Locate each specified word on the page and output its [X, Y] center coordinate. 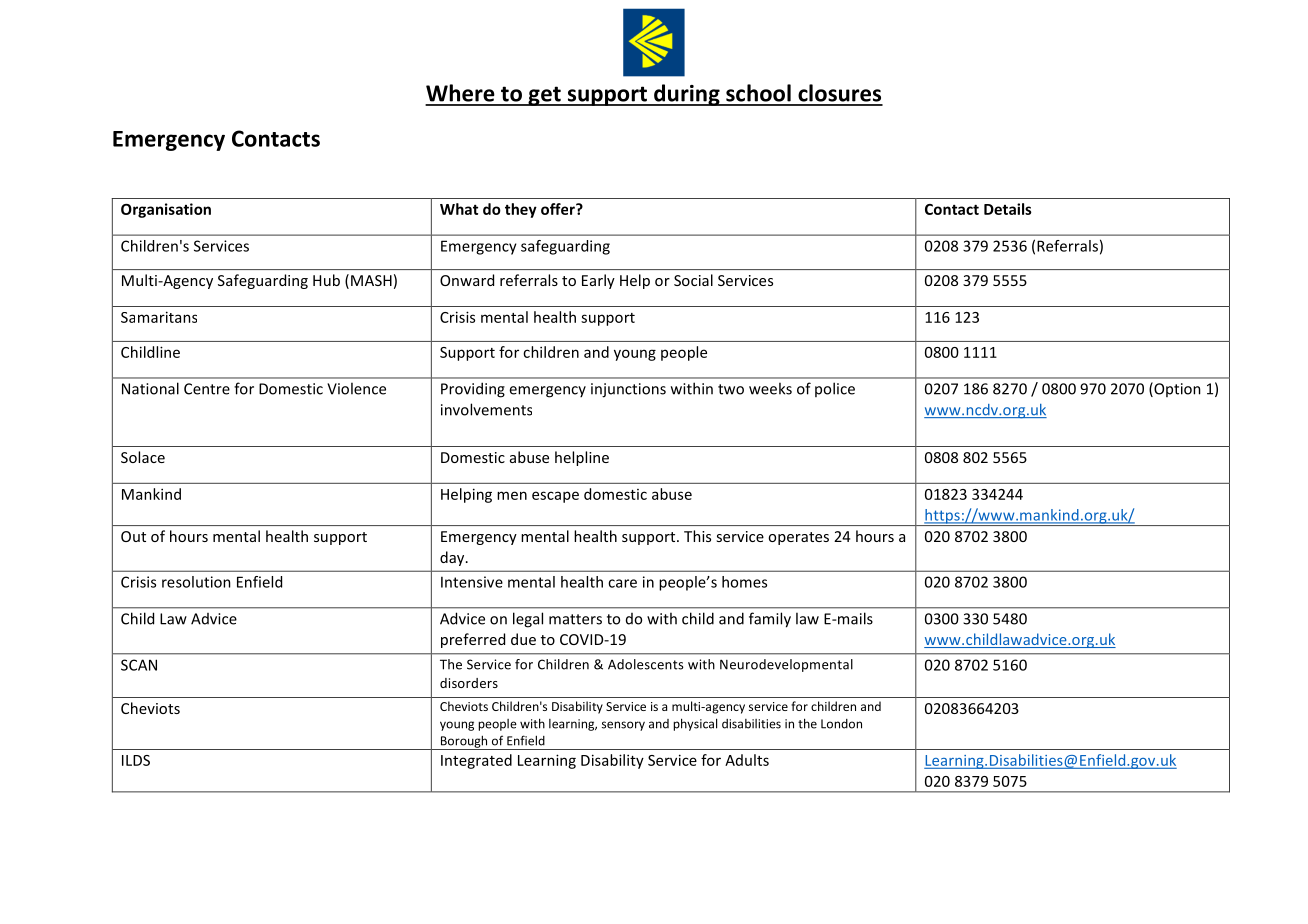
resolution [196, 582]
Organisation [166, 210]
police [835, 389]
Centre [207, 389]
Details [1008, 209]
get [544, 96]
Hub [326, 280]
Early [598, 281]
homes [744, 582]
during [687, 95]
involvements [486, 409]
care [622, 583]
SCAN [139, 665]
